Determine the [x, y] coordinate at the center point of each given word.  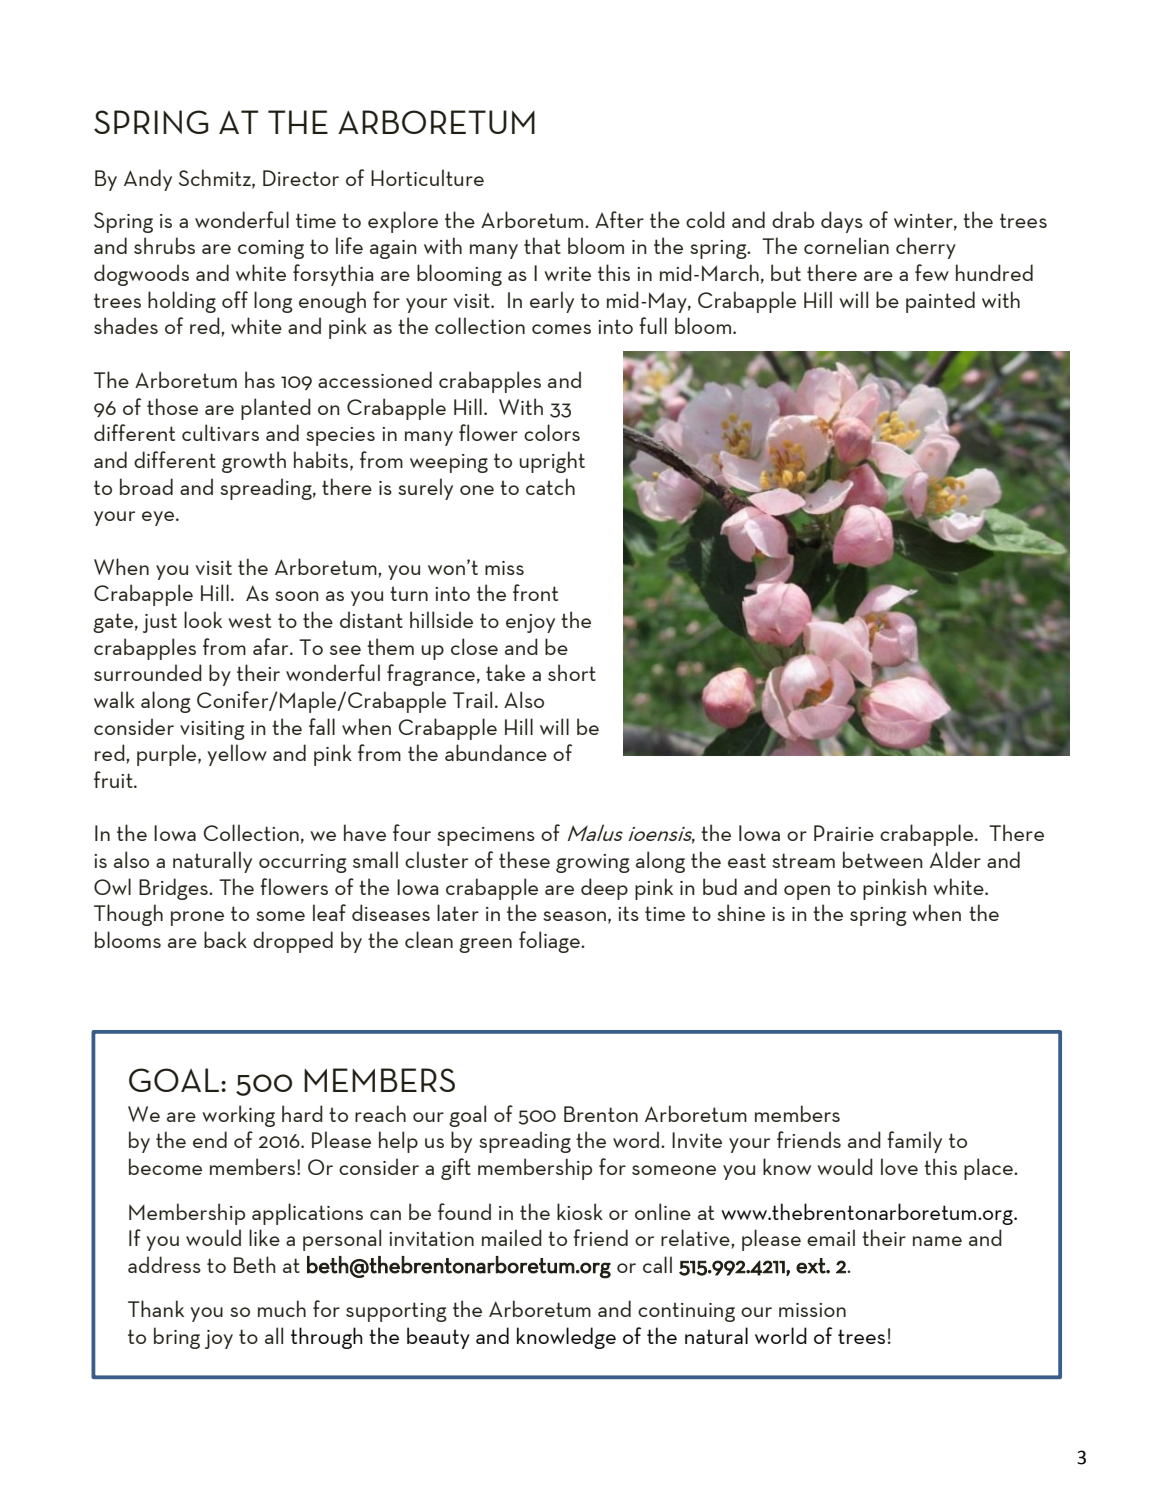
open [807, 892]
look [203, 619]
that [542, 245]
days [842, 222]
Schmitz [216, 178]
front [535, 592]
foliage [550, 942]
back [225, 939]
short [572, 672]
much [282, 1308]
